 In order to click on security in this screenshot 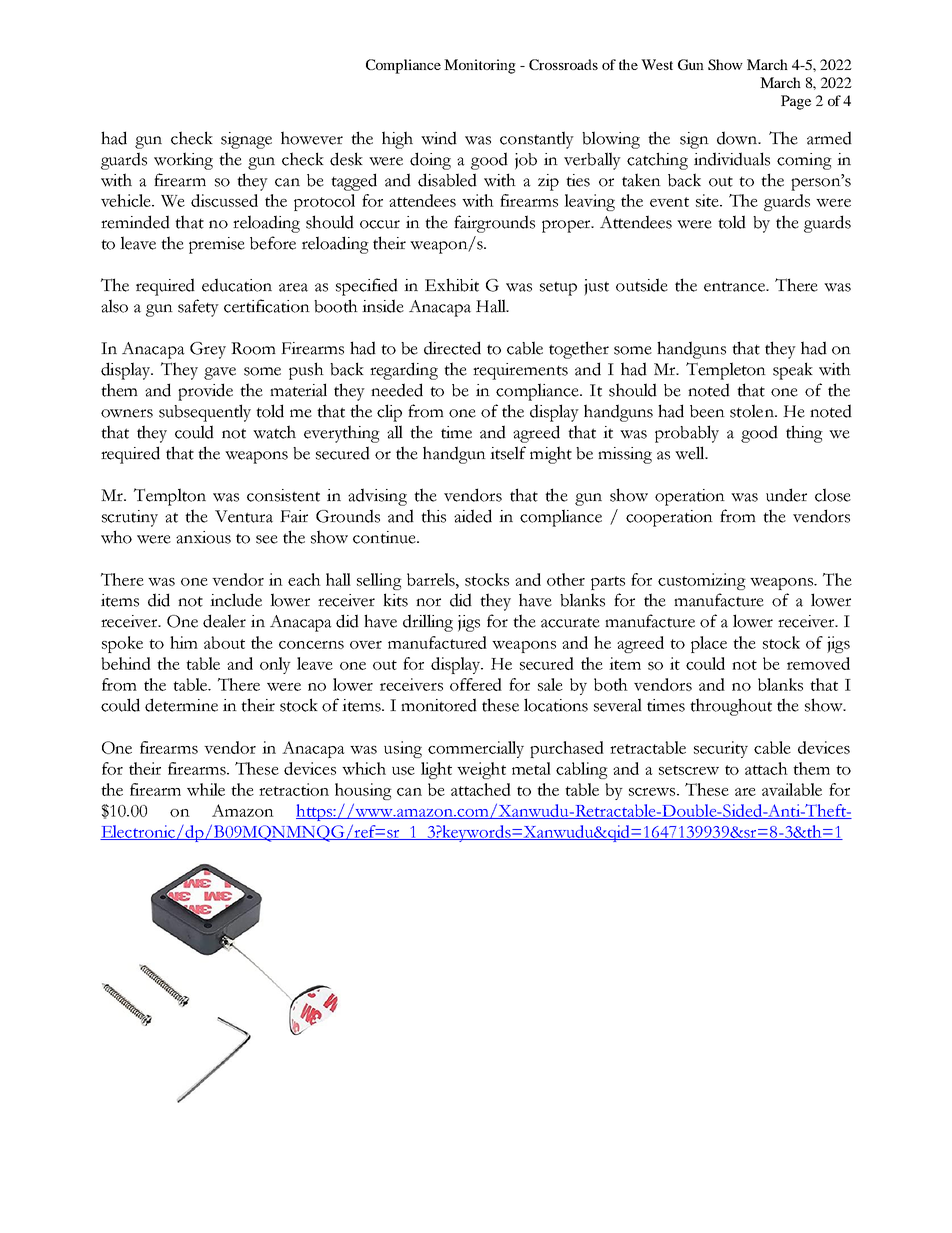, I will do `click(721, 749)`.
